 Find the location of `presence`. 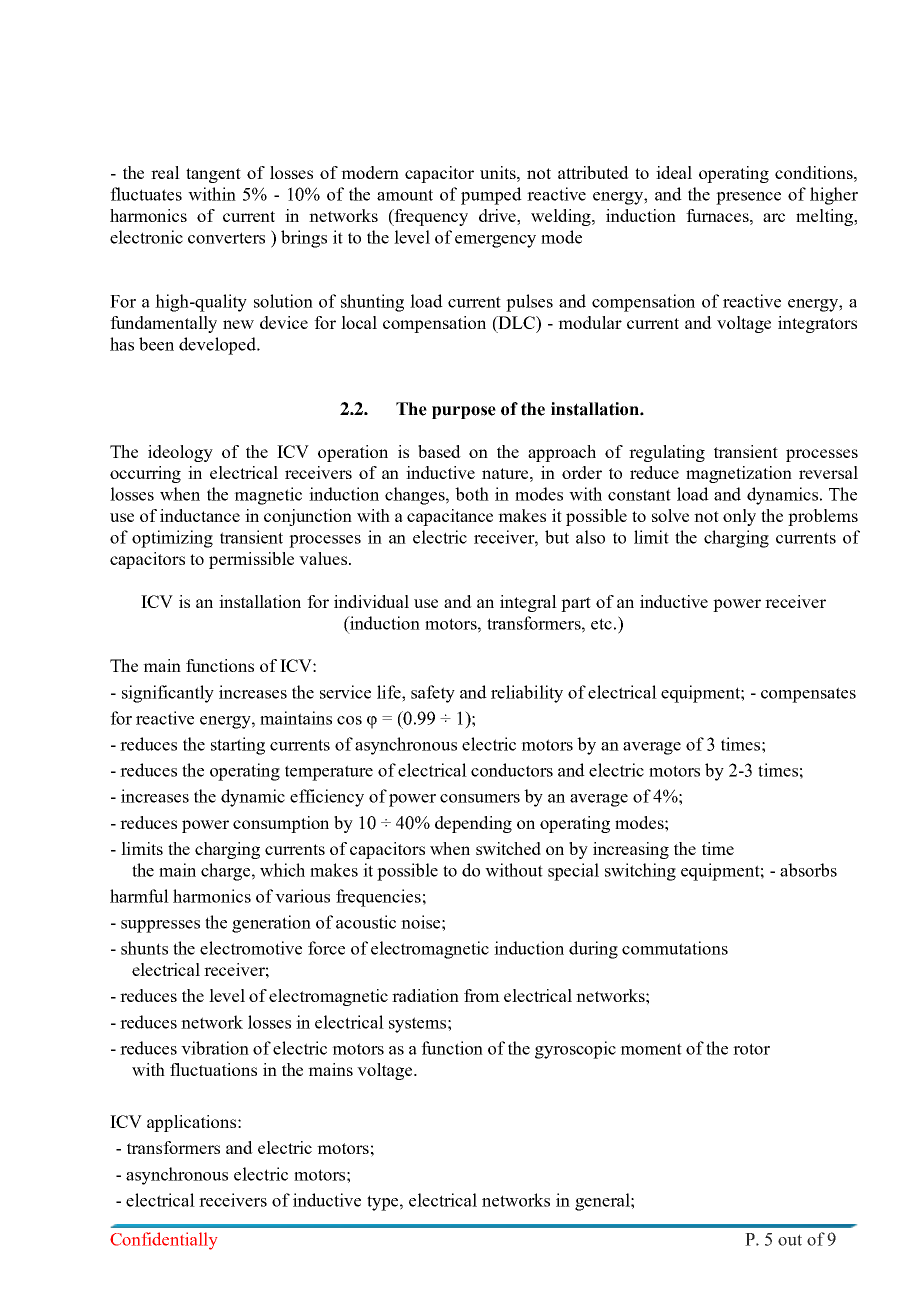

presence is located at coordinates (748, 198).
